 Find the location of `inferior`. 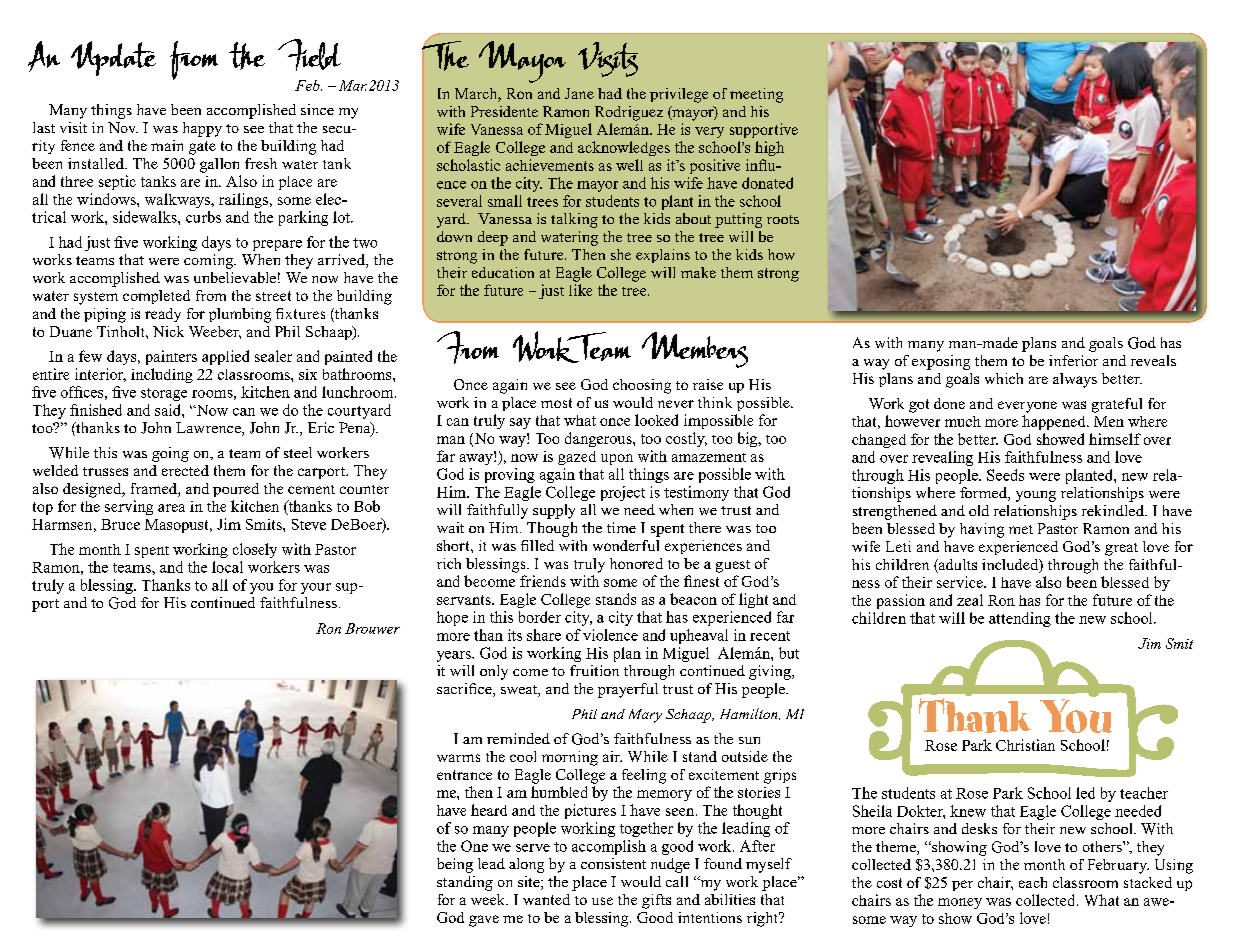

inferior is located at coordinates (1073, 360).
